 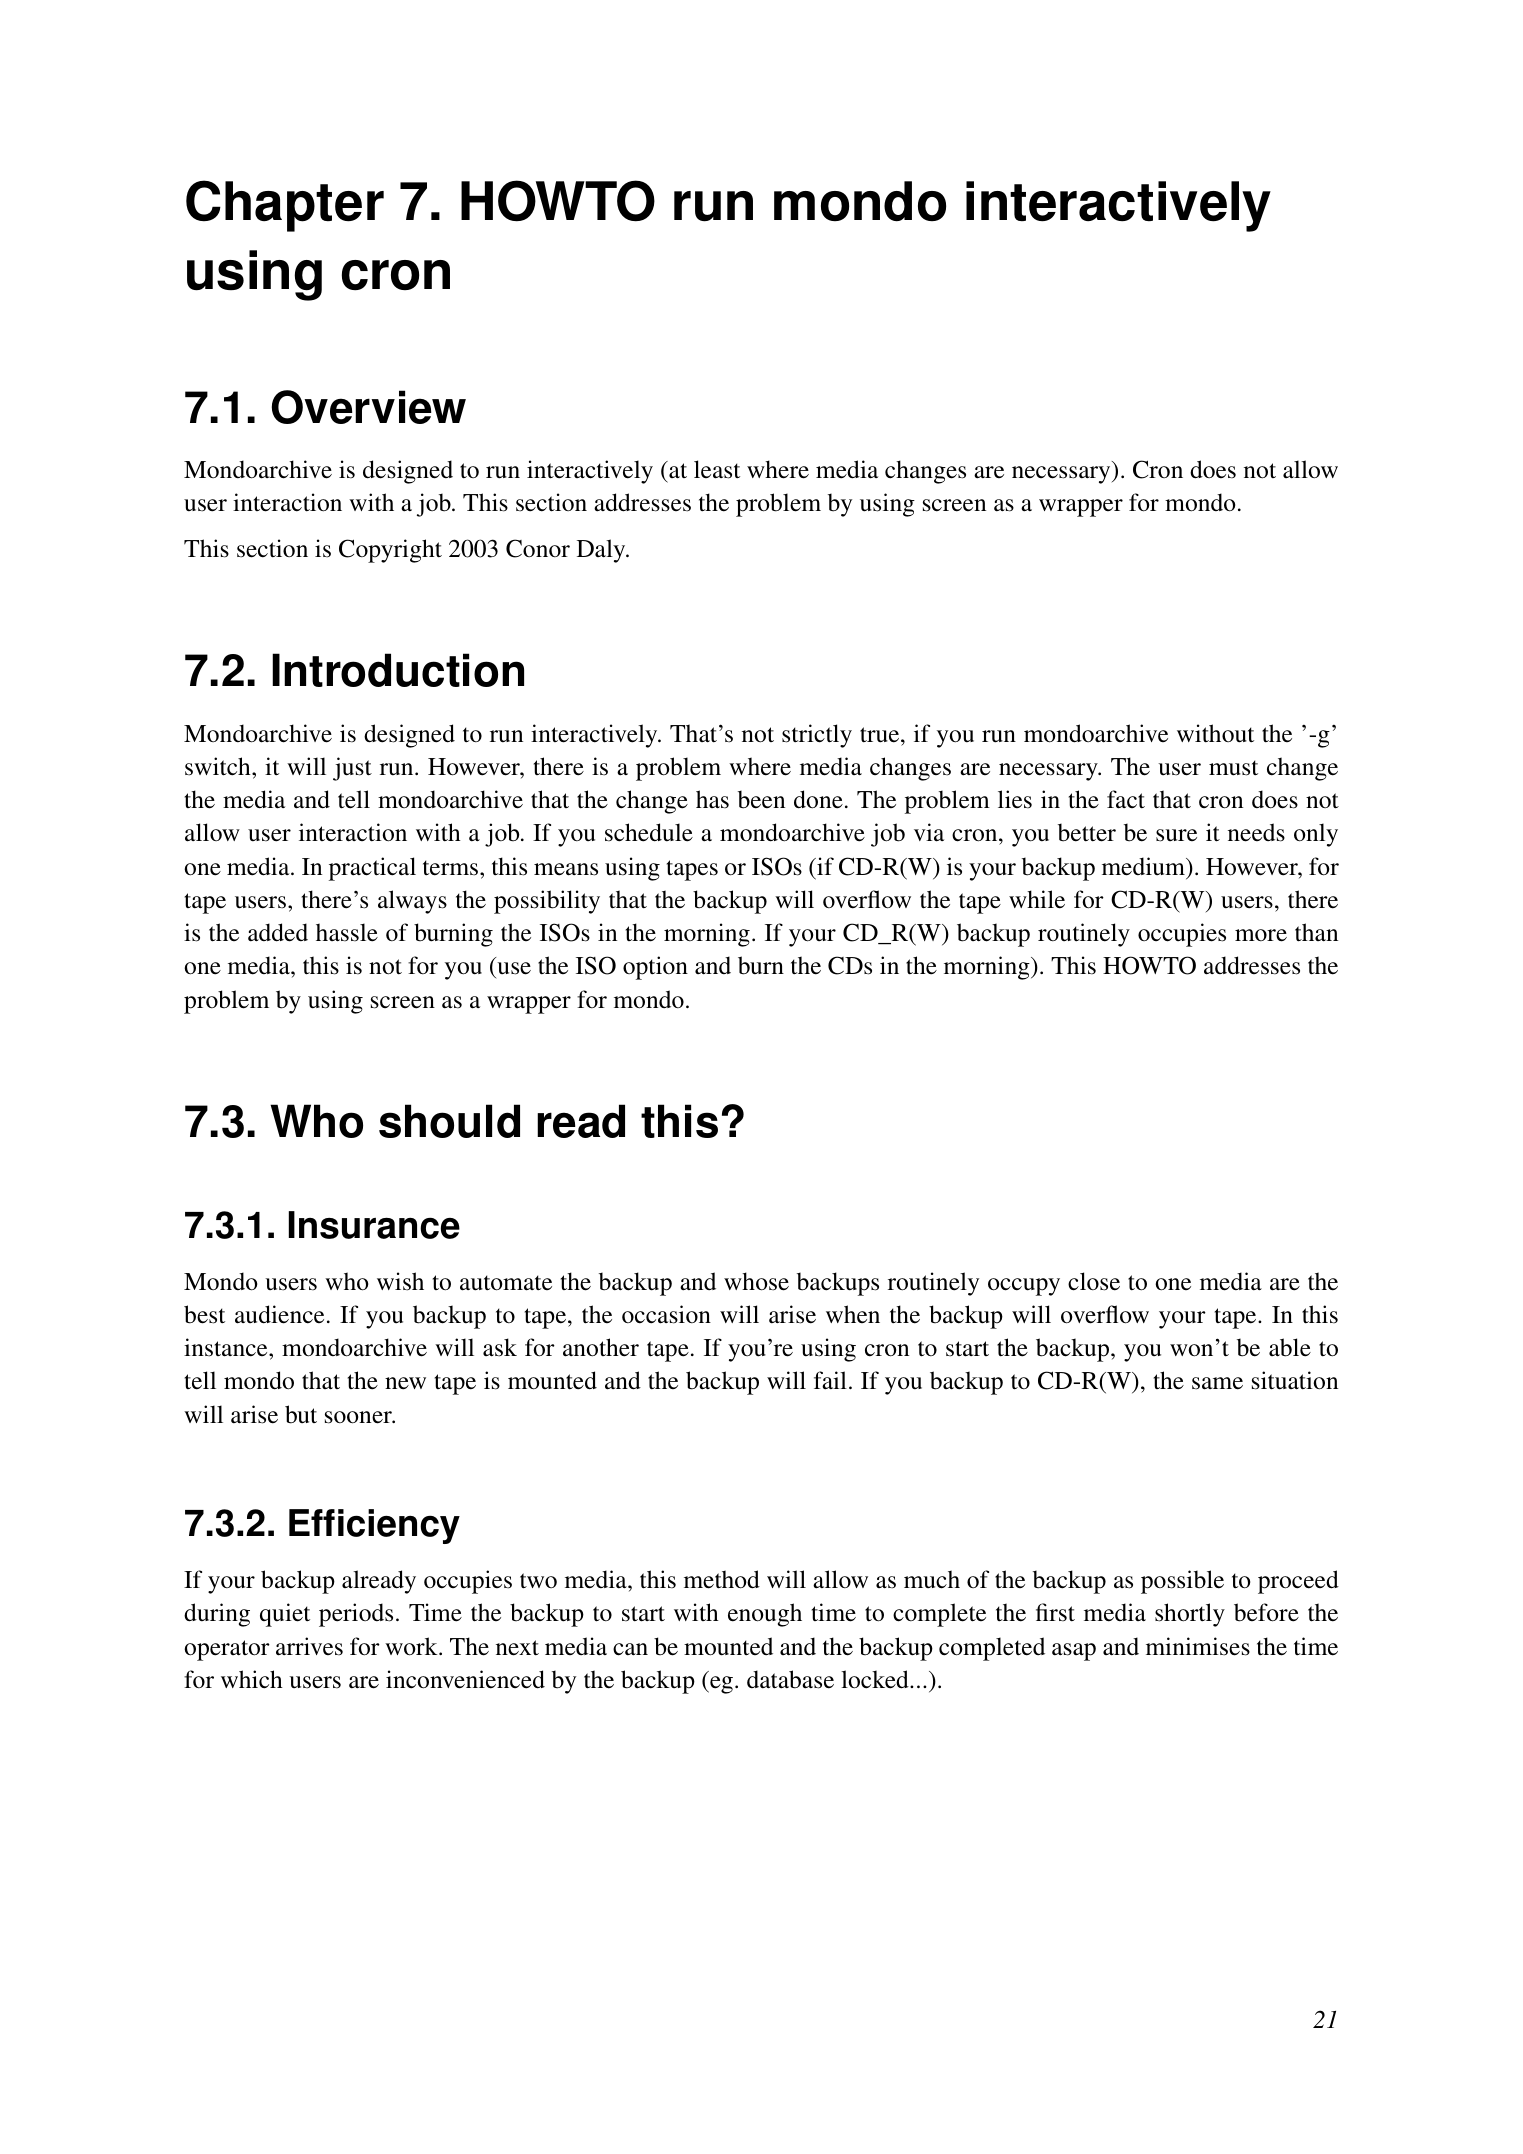 What do you see at coordinates (717, 469) in the document?
I see `least` at bounding box center [717, 469].
